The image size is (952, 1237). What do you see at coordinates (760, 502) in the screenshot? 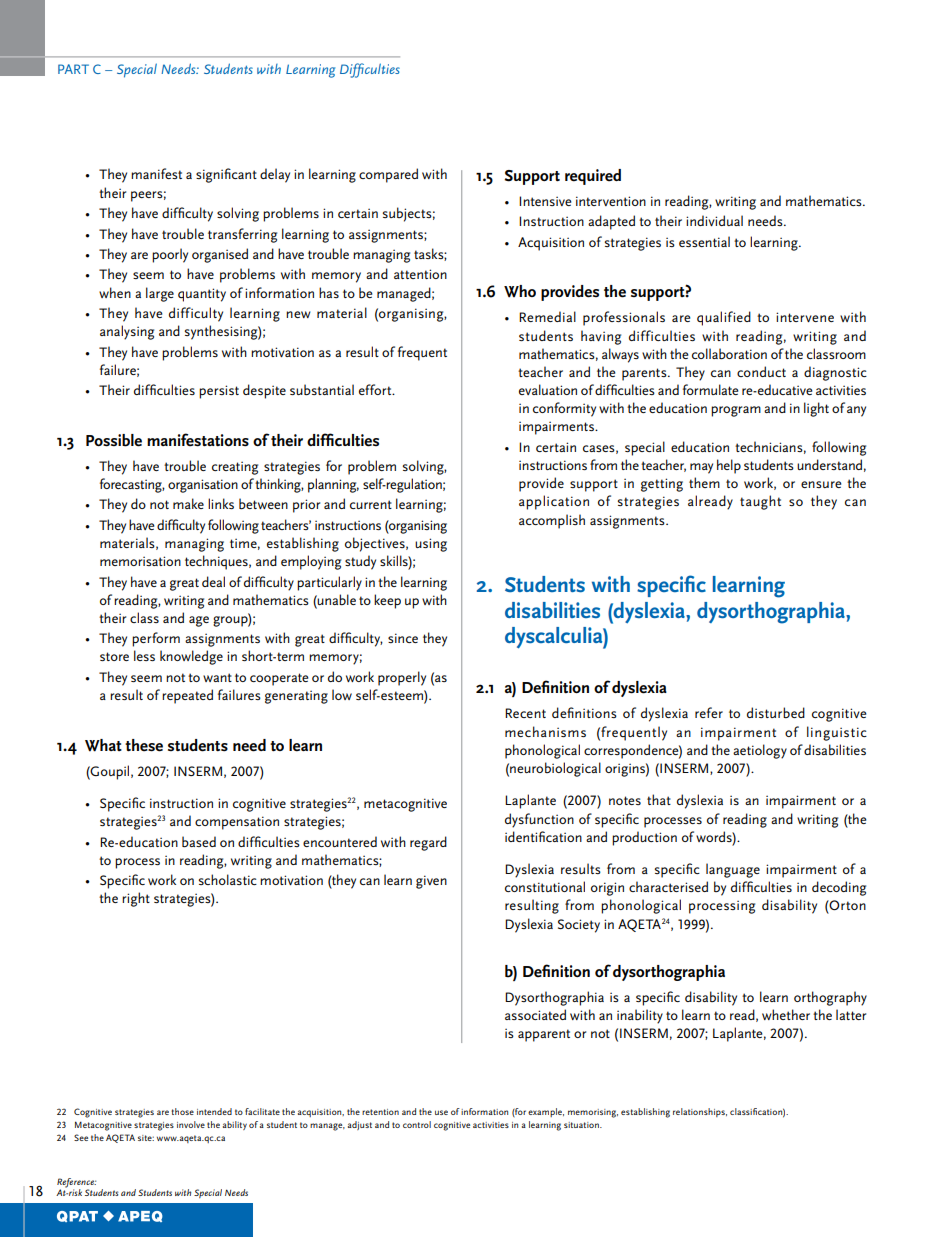
I see `taught` at bounding box center [760, 502].
